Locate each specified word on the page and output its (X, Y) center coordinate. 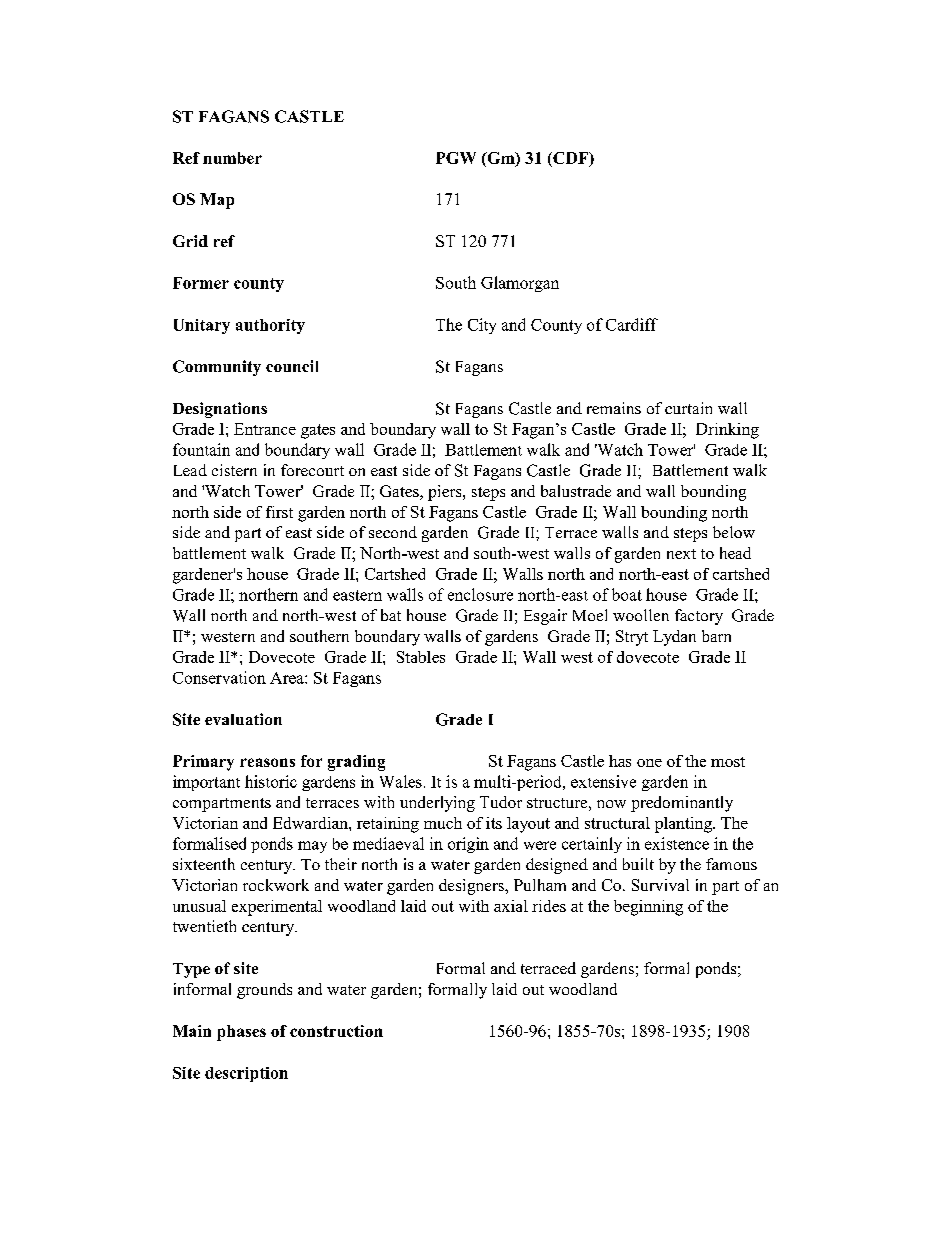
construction (336, 1031)
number (232, 158)
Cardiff (632, 324)
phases (241, 1033)
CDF (571, 159)
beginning (648, 908)
